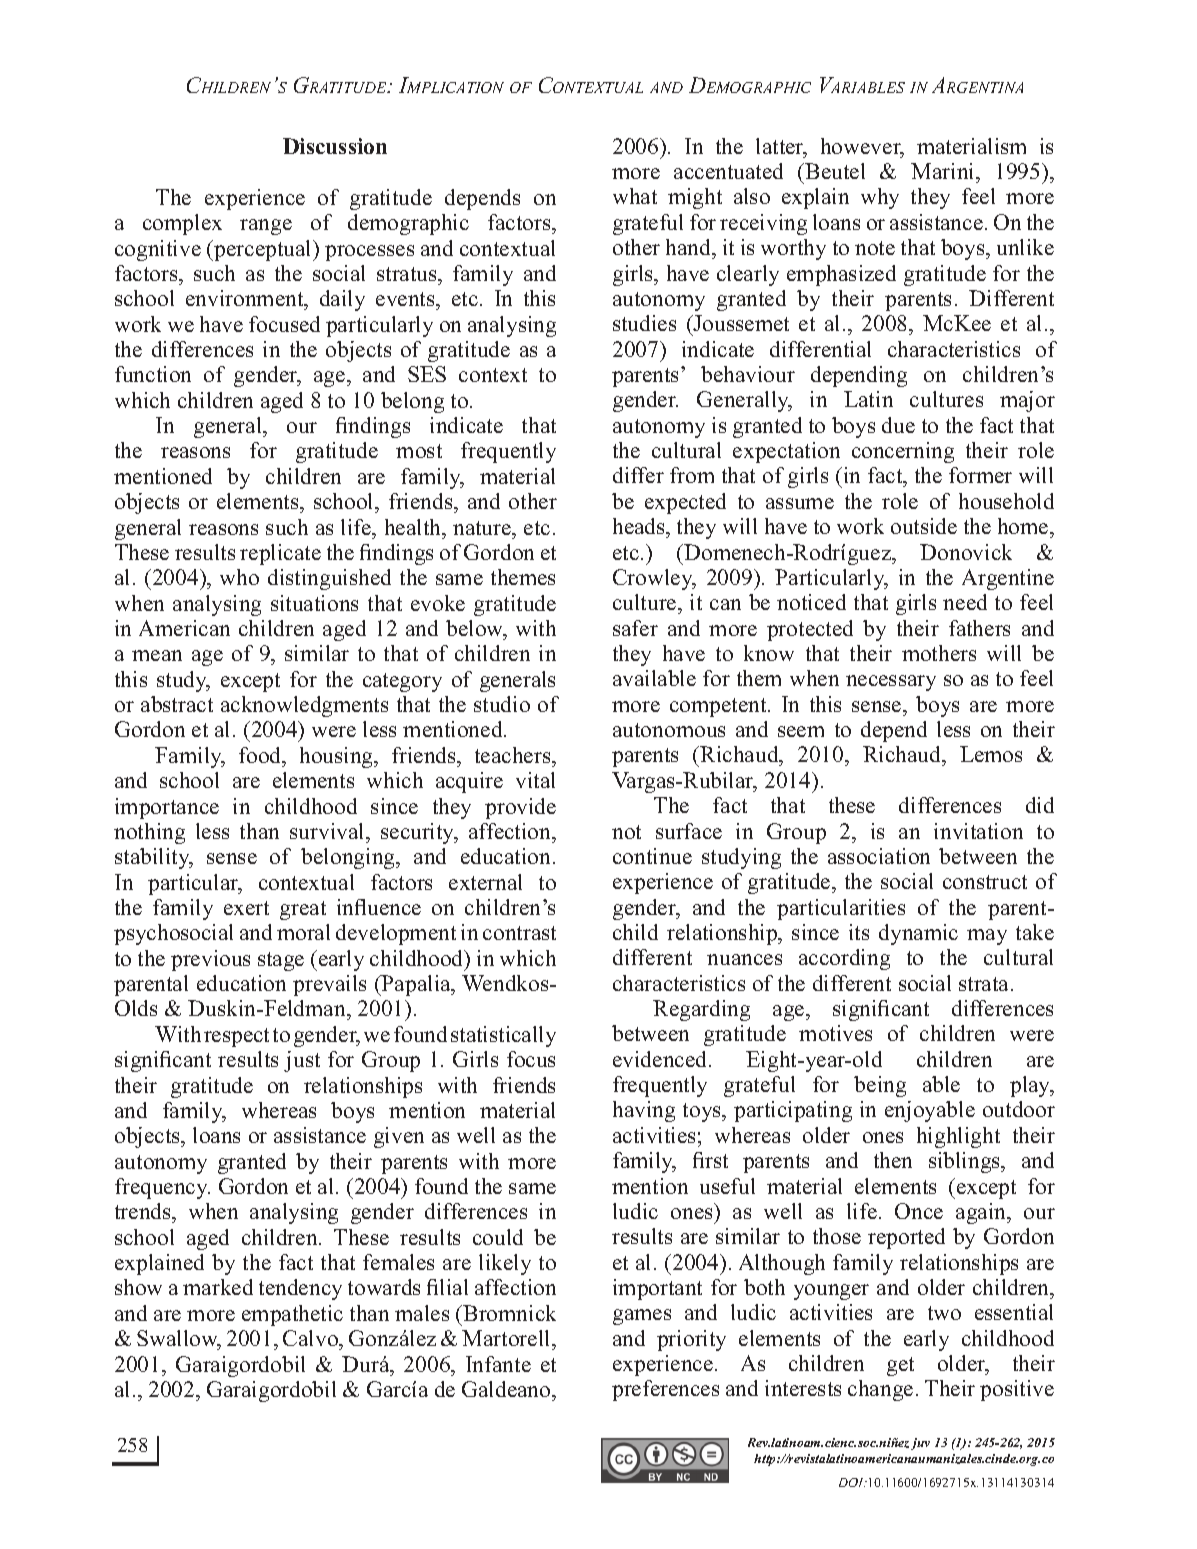 This screenshot has height=1549, width=1197. What do you see at coordinates (979, 628) in the screenshot?
I see `fathers` at bounding box center [979, 628].
